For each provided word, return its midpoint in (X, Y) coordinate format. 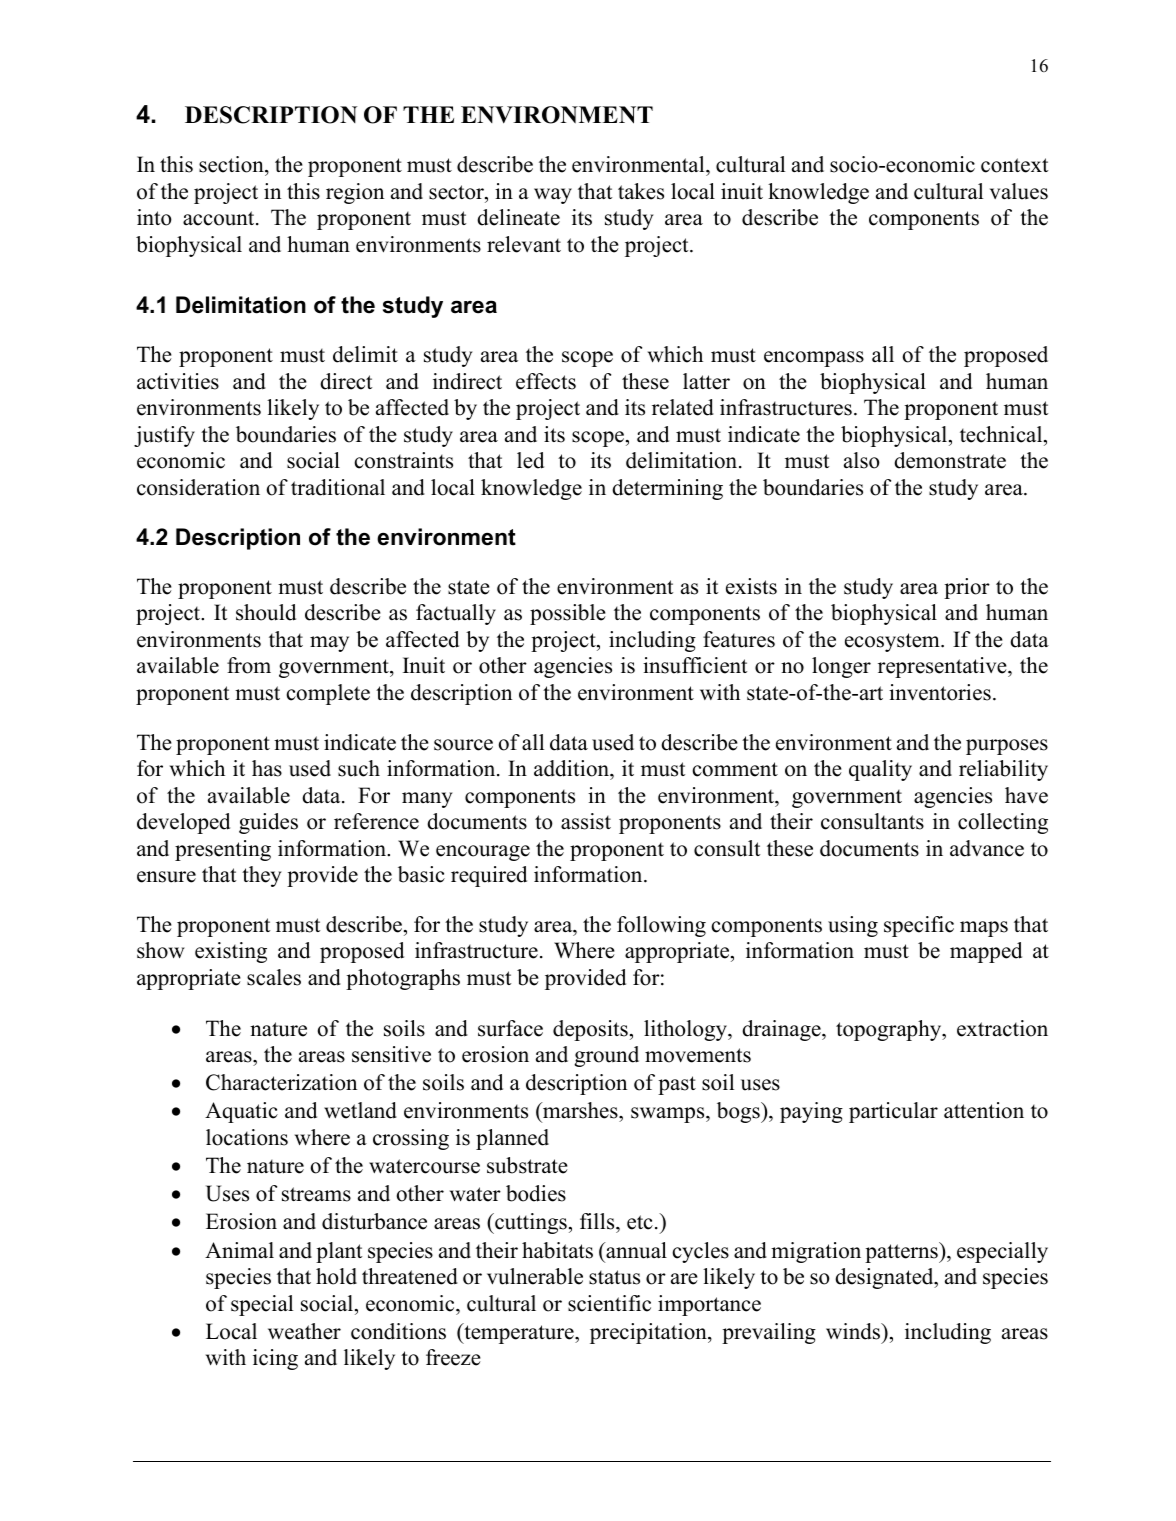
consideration (198, 487)
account (220, 218)
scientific (609, 1303)
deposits (590, 1030)
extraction (1002, 1028)
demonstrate (950, 460)
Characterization (281, 1082)
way (553, 196)
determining (667, 489)
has (267, 768)
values (1019, 191)
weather (304, 1331)
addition (572, 768)
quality (880, 770)
